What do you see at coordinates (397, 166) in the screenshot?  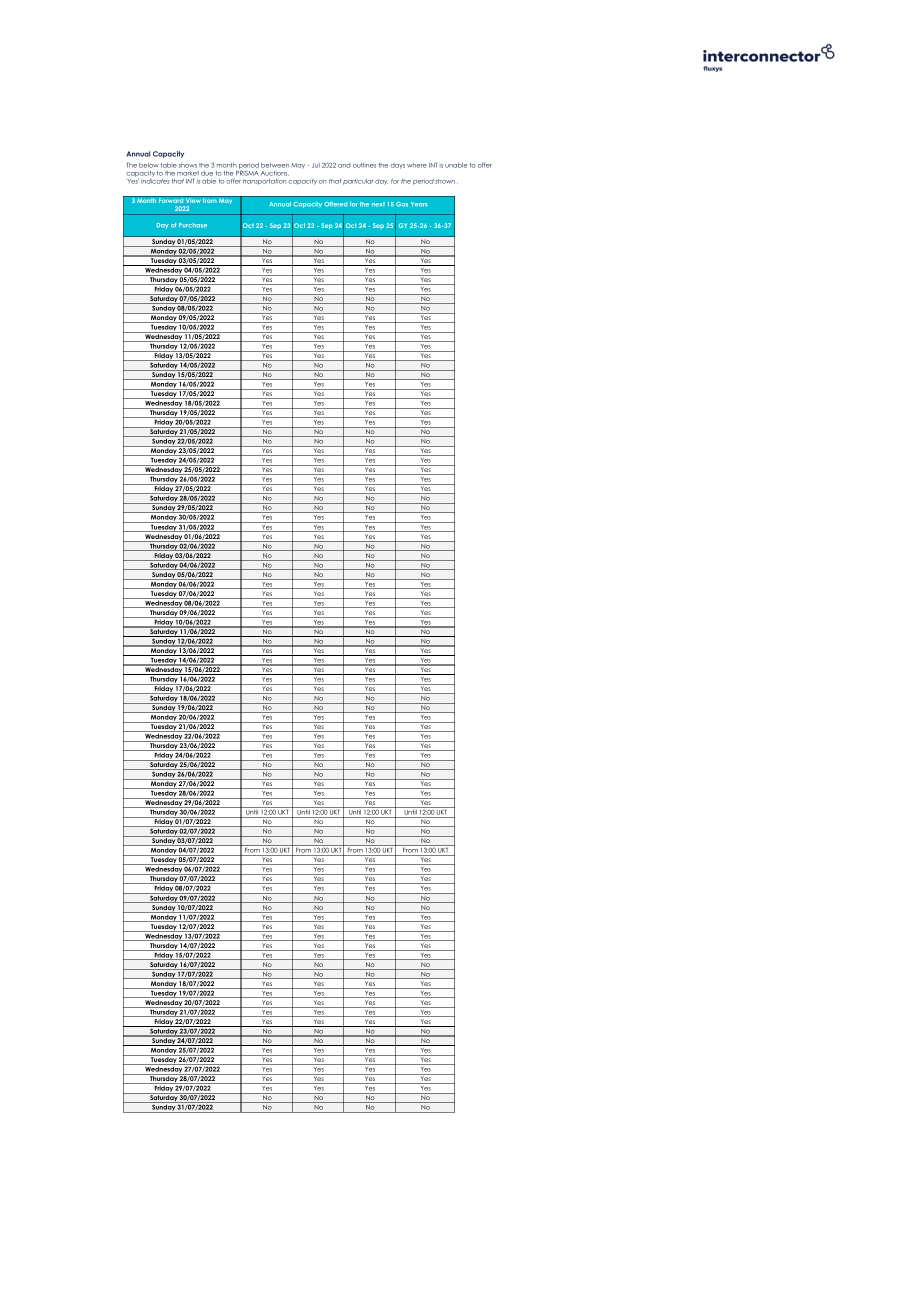 I see `days` at bounding box center [397, 166].
